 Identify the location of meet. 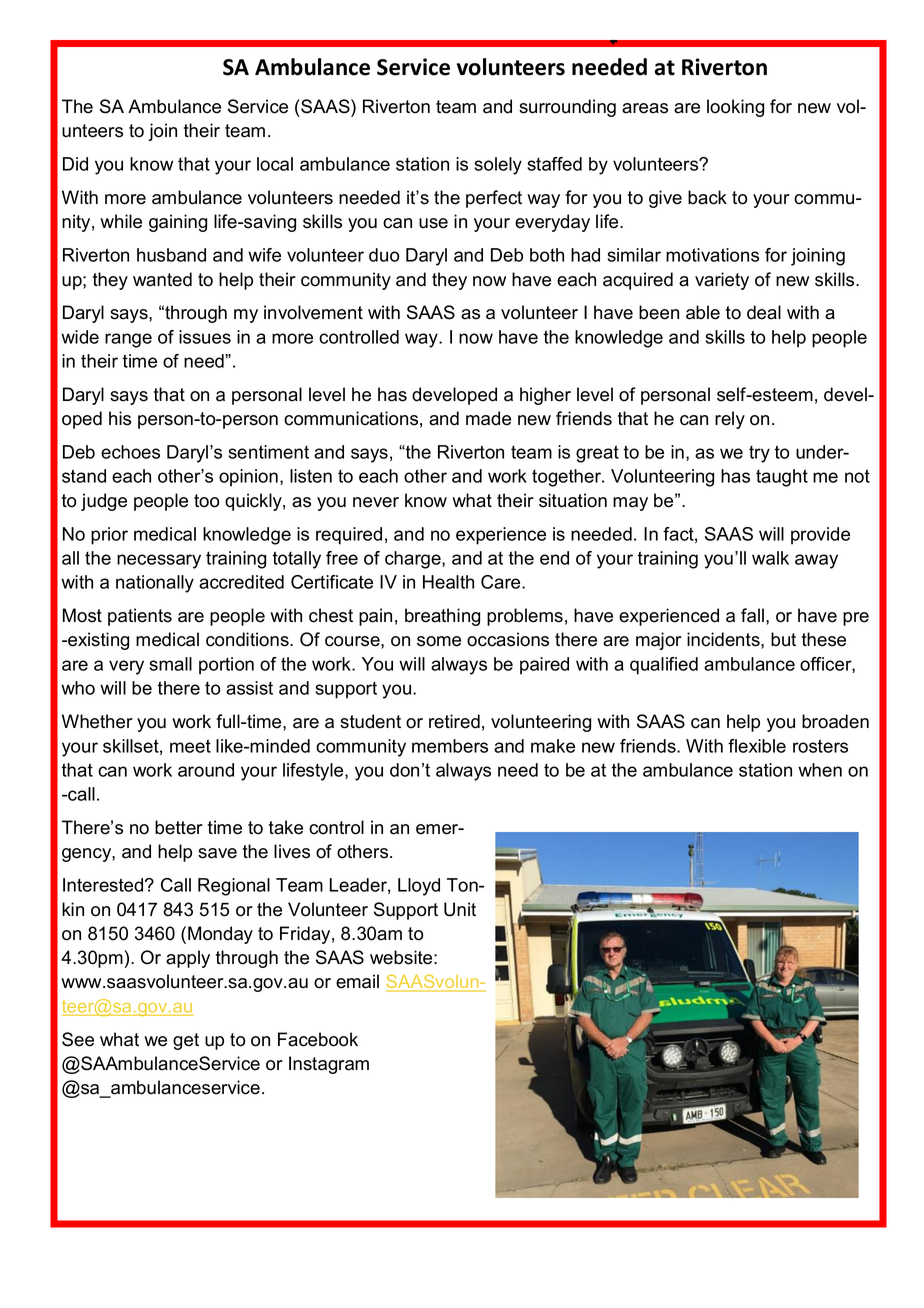
(190, 746).
